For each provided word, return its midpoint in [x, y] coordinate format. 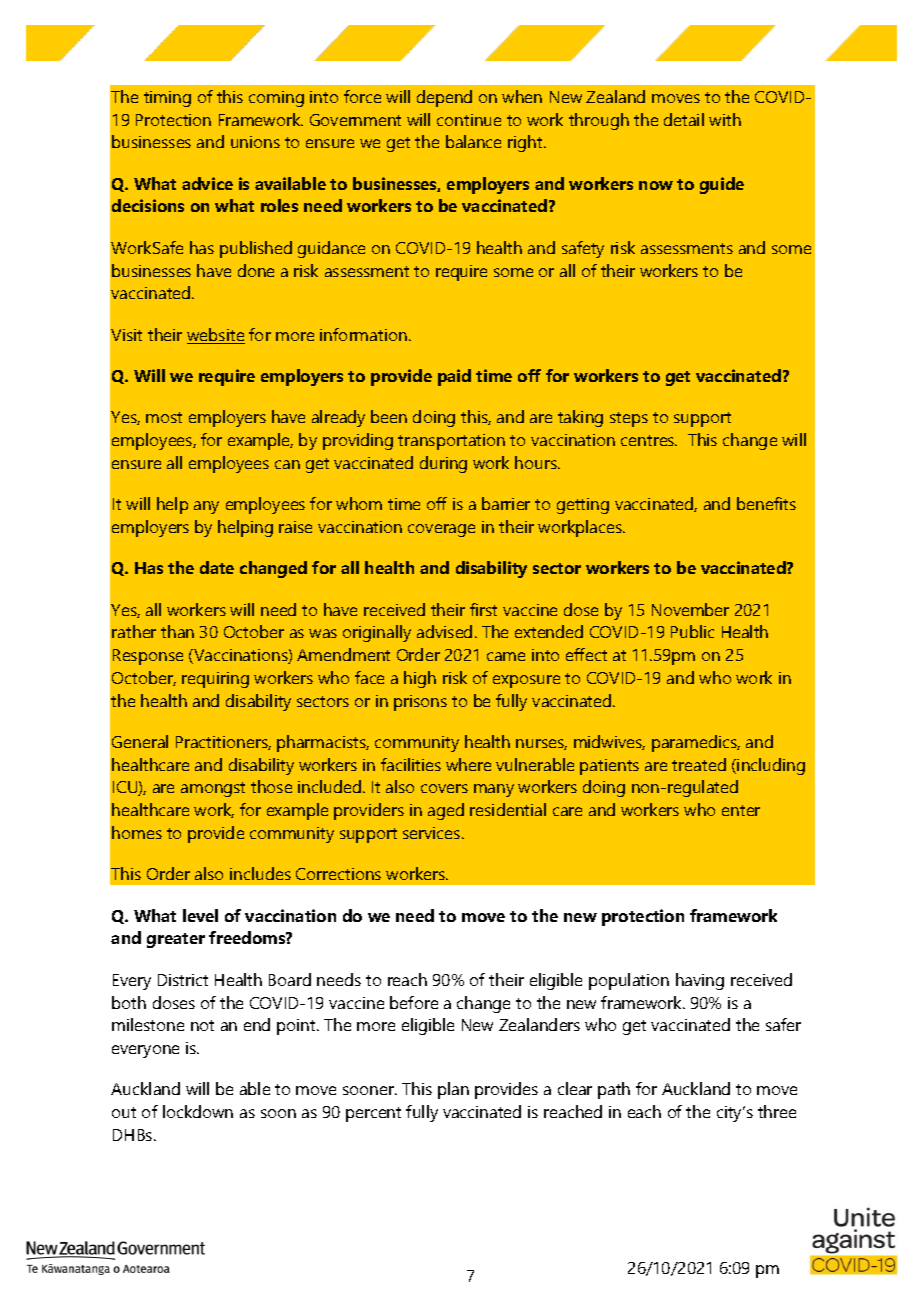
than [177, 631]
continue [469, 120]
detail [684, 119]
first [483, 609]
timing [167, 99]
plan [453, 1090]
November [690, 609]
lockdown [198, 1111]
